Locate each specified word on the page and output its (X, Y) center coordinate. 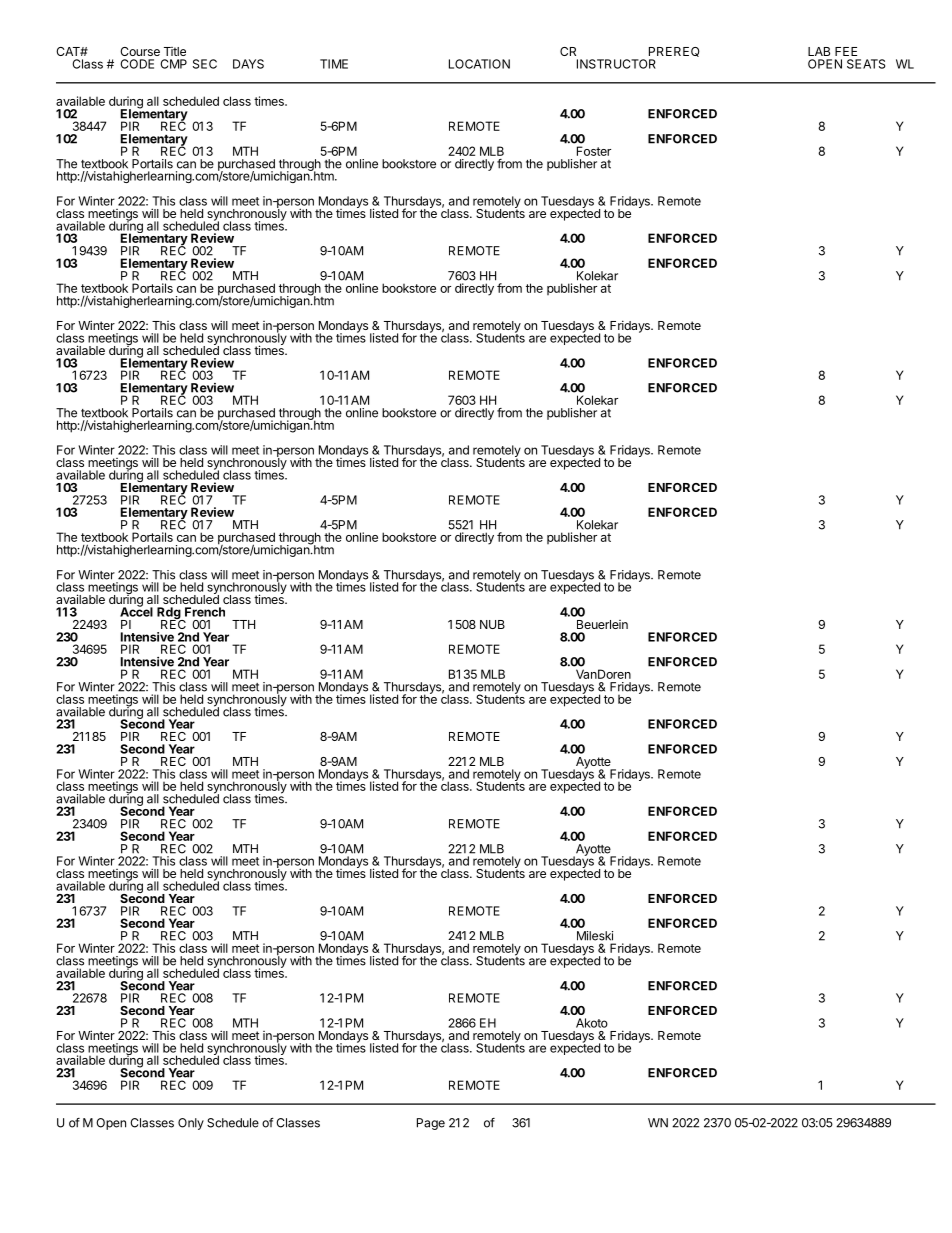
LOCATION (479, 64)
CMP (173, 64)
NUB (492, 624)
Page (431, 1124)
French (205, 612)
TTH (243, 624)
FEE (846, 51)
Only (191, 1124)
